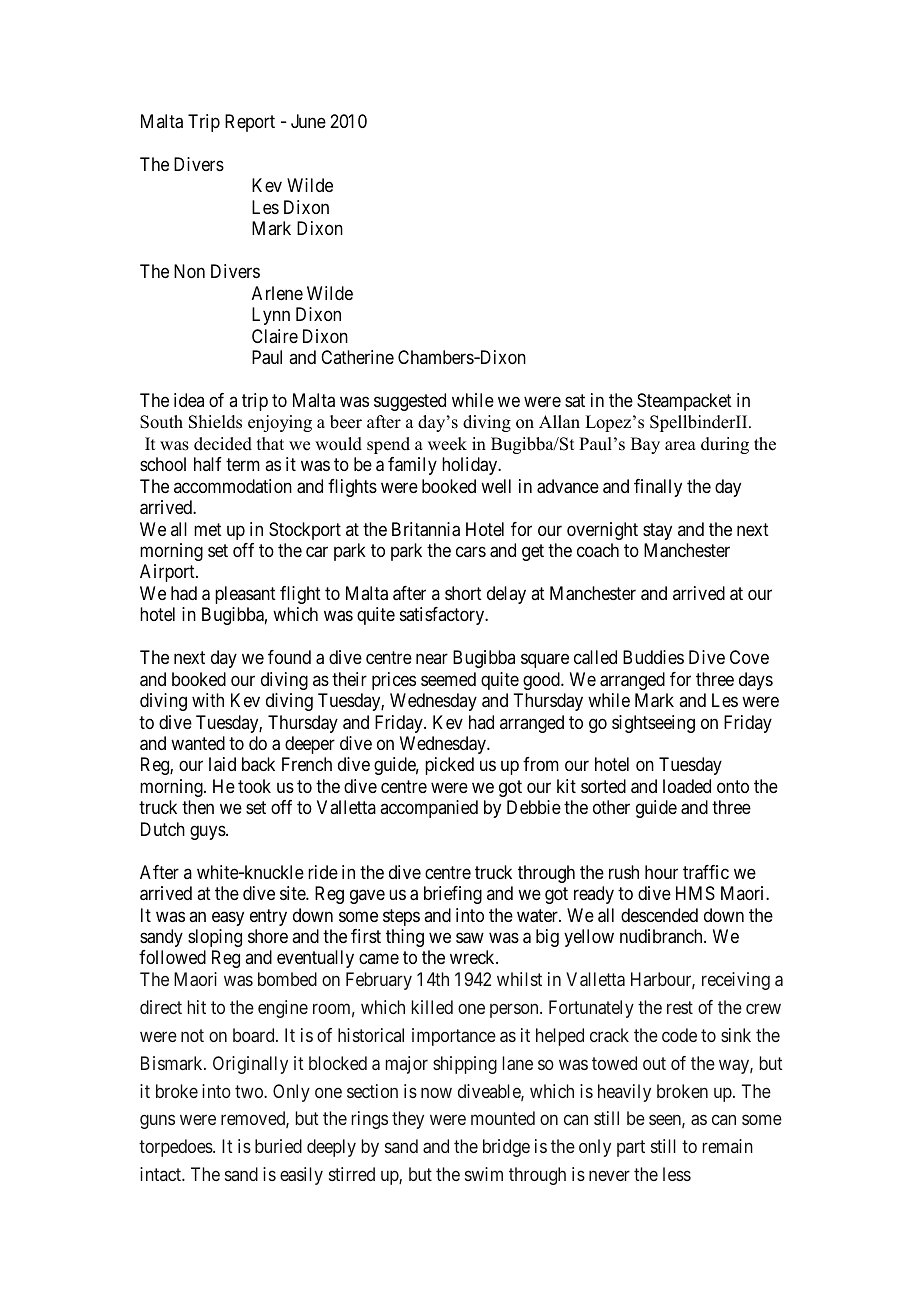  Describe the element at coordinates (559, 421) in the screenshot. I see `Allan` at that location.
